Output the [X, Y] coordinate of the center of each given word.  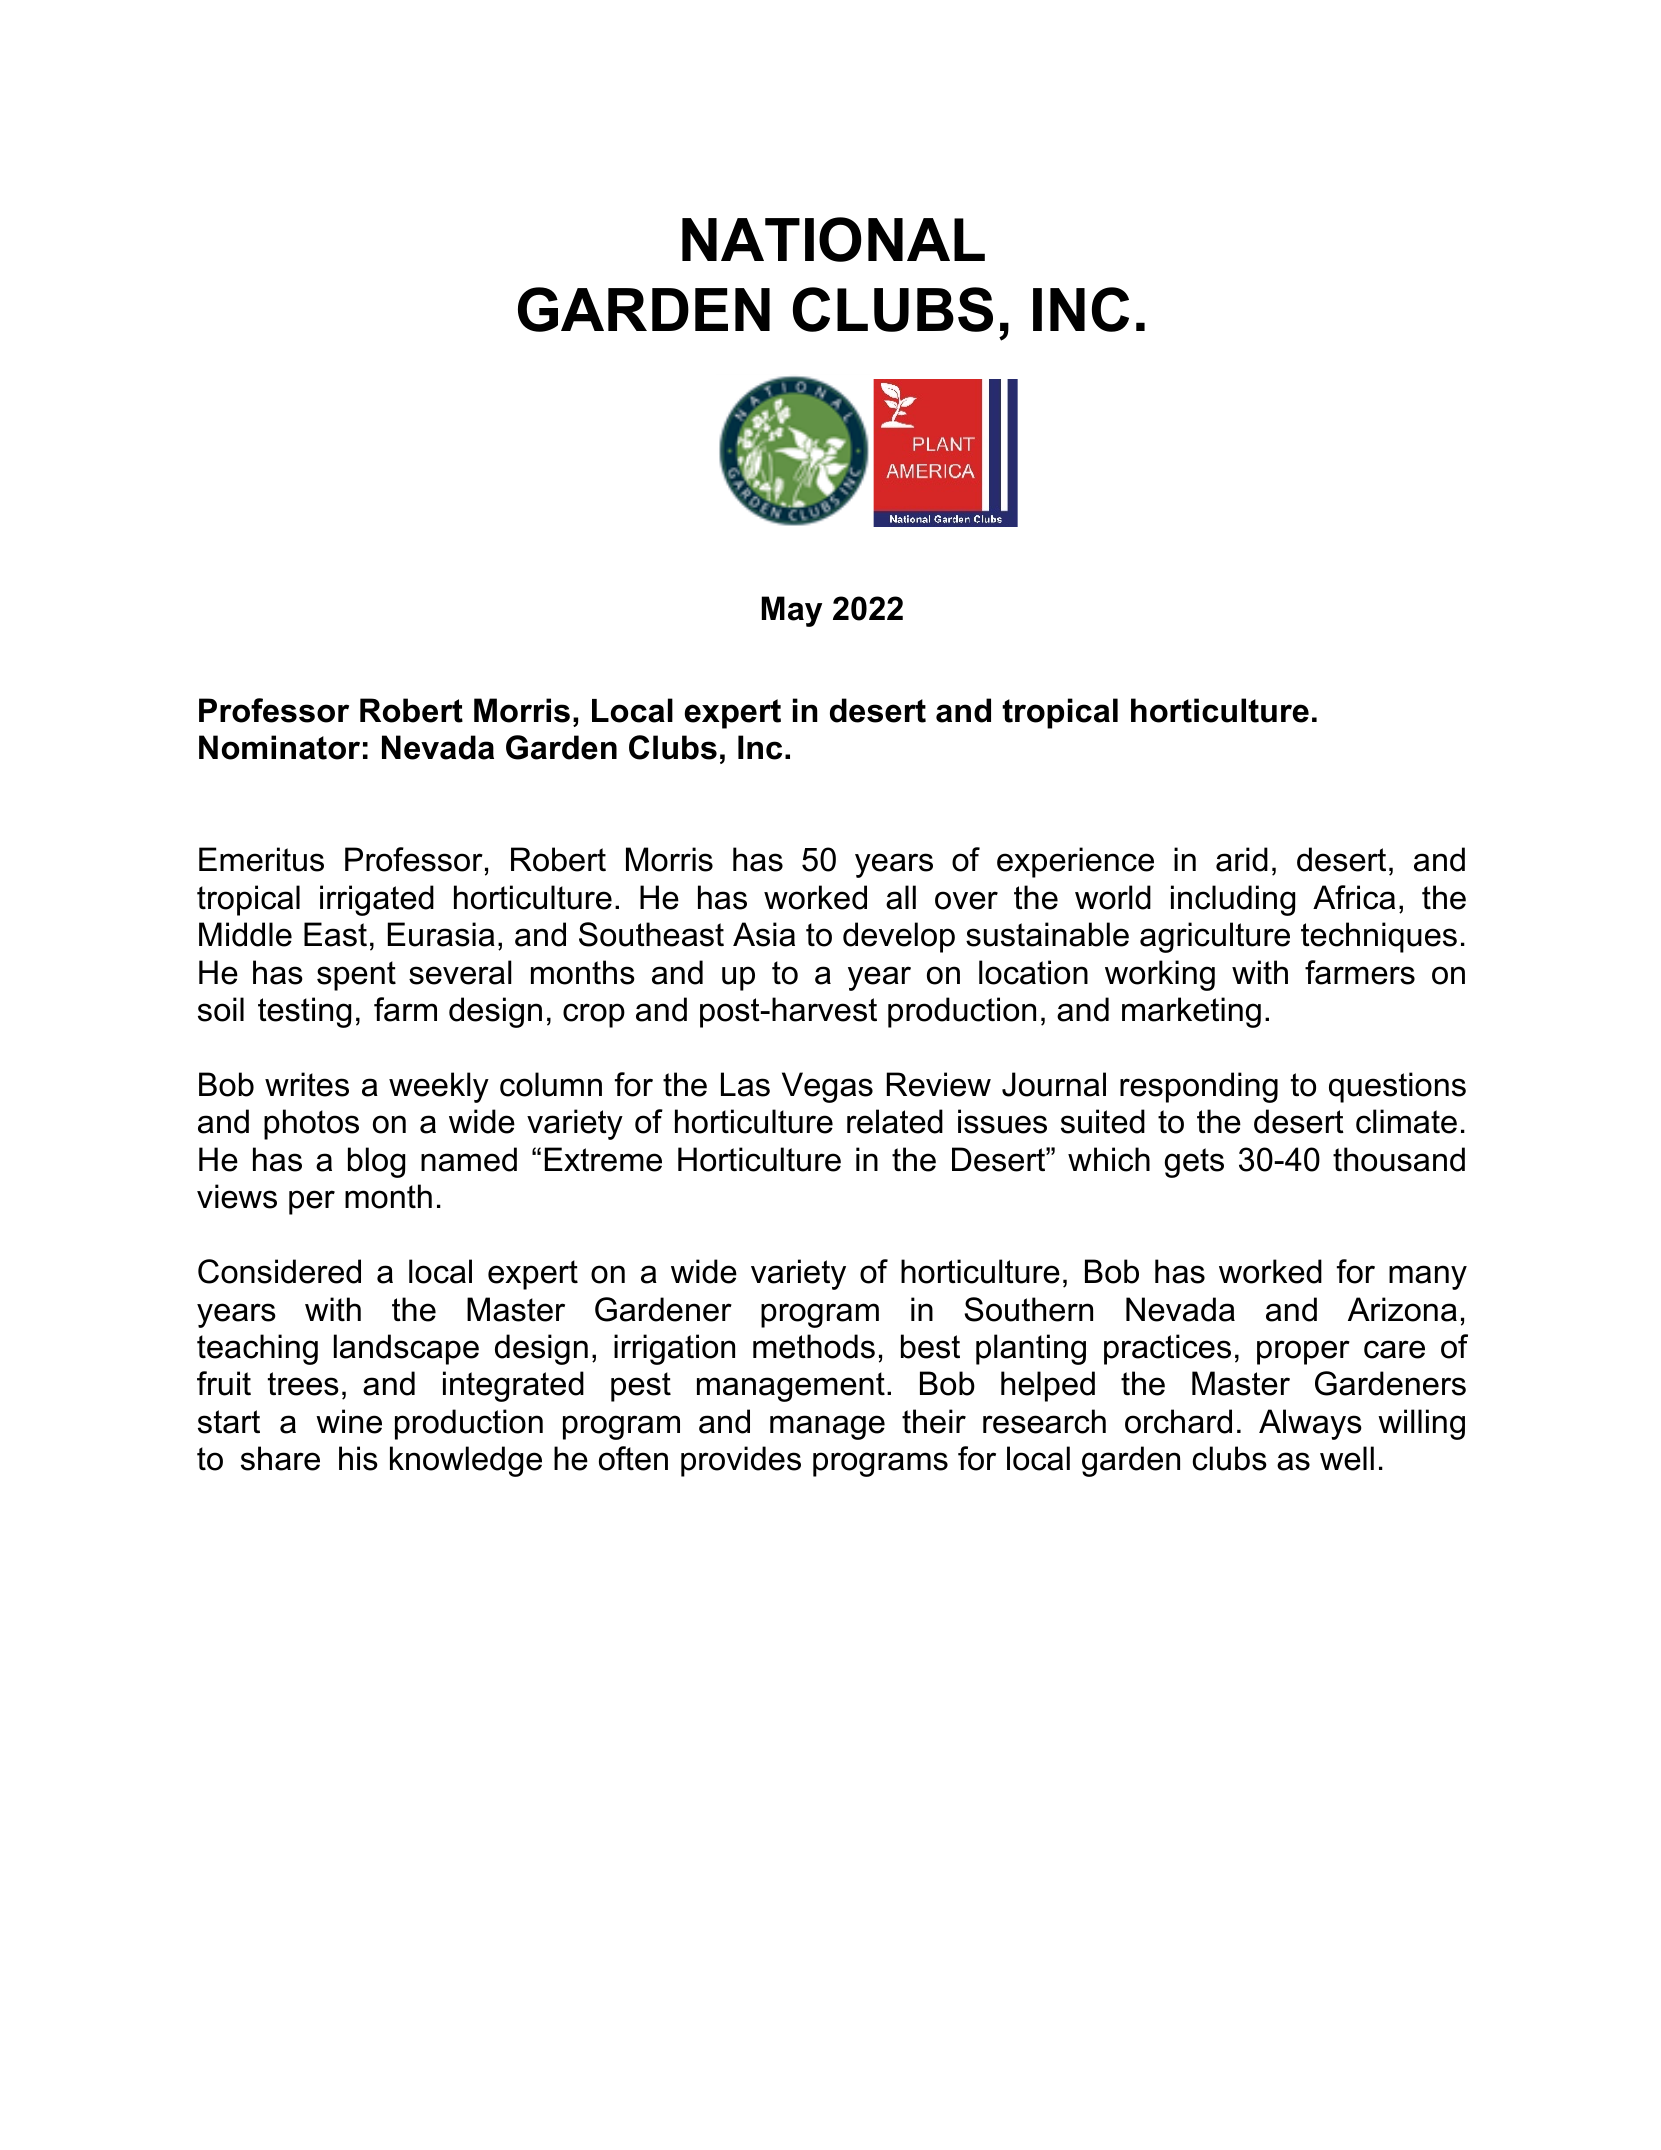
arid [1242, 859]
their [934, 1421]
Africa [1354, 897]
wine [349, 1421]
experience [1075, 862]
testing [304, 1012]
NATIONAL [833, 239]
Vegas [827, 1087]
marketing [1191, 1012]
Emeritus [261, 859]
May [792, 611]
